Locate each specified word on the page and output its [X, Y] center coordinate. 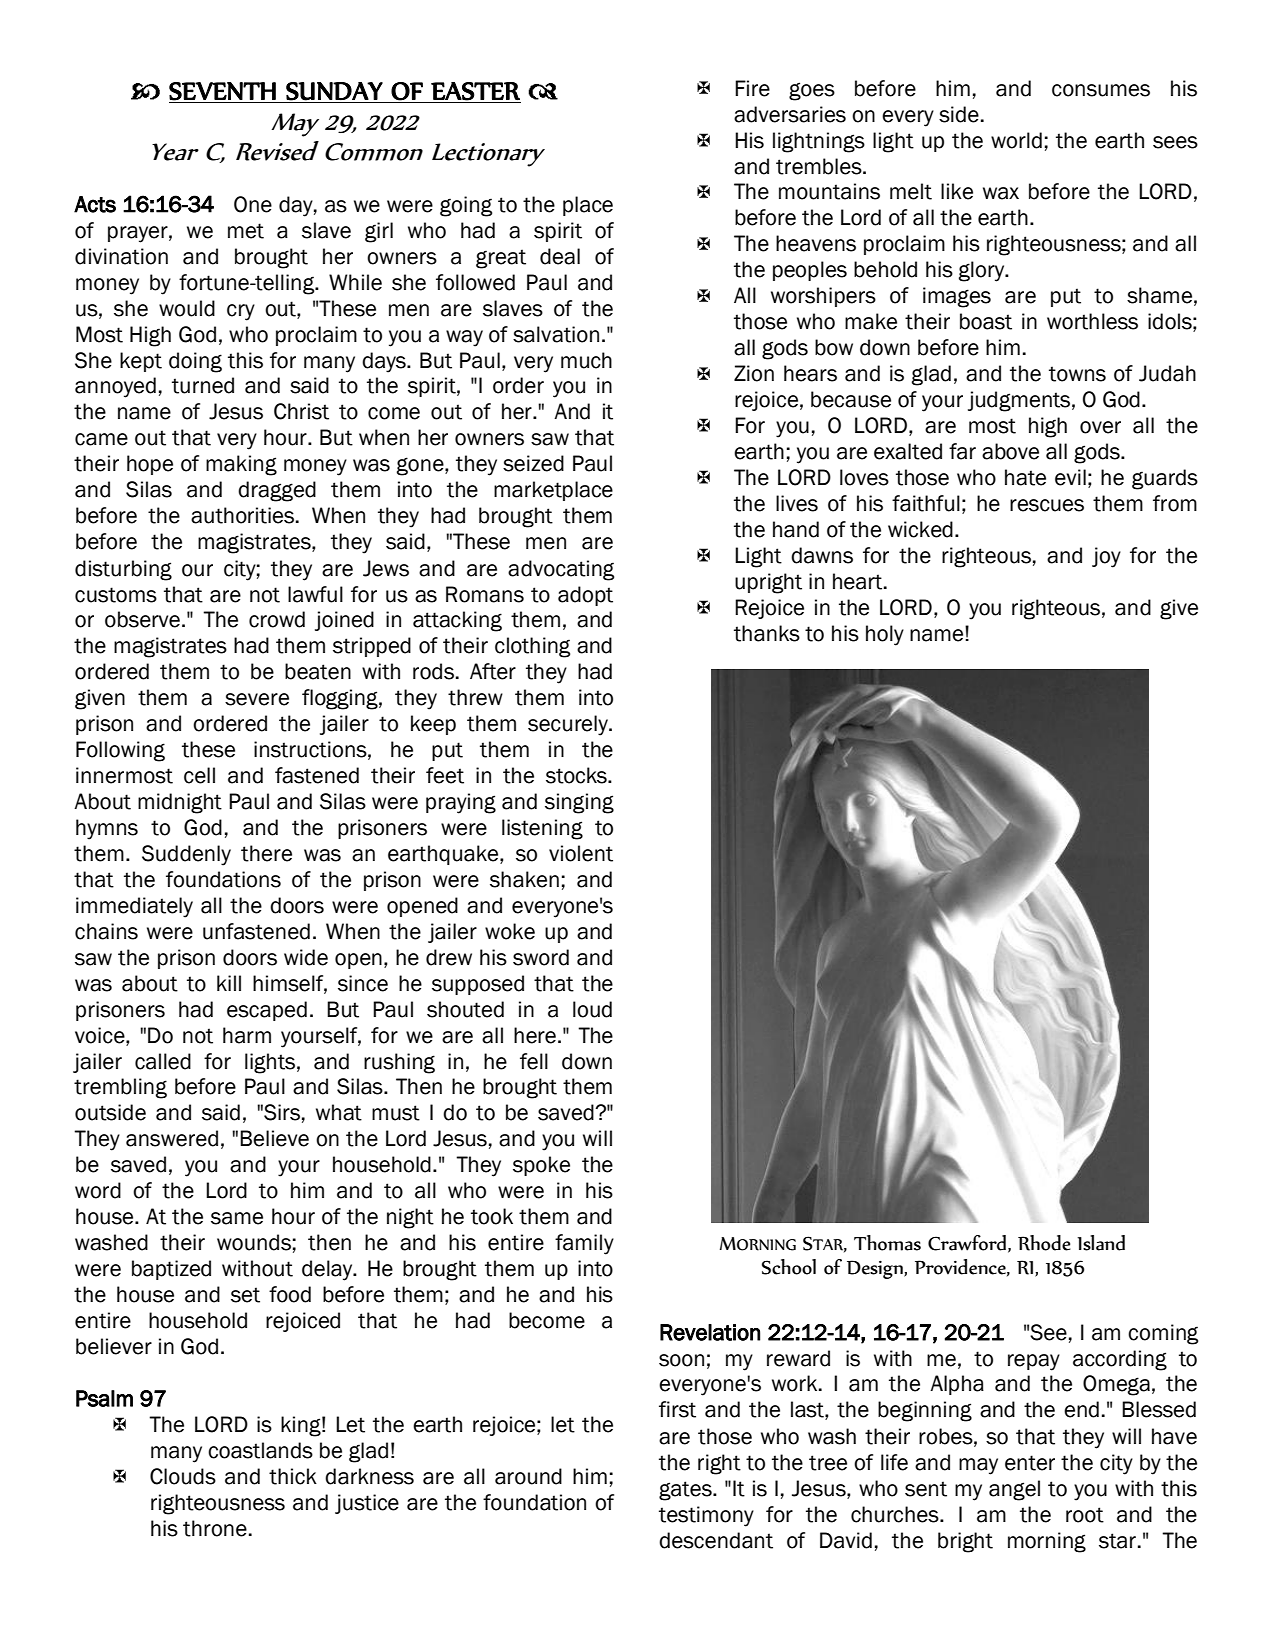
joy [1106, 557]
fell [534, 1061]
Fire [752, 88]
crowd [277, 619]
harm [247, 1035]
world [1016, 140]
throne [215, 1528]
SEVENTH [222, 91]
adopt [585, 596]
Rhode [1044, 1243]
